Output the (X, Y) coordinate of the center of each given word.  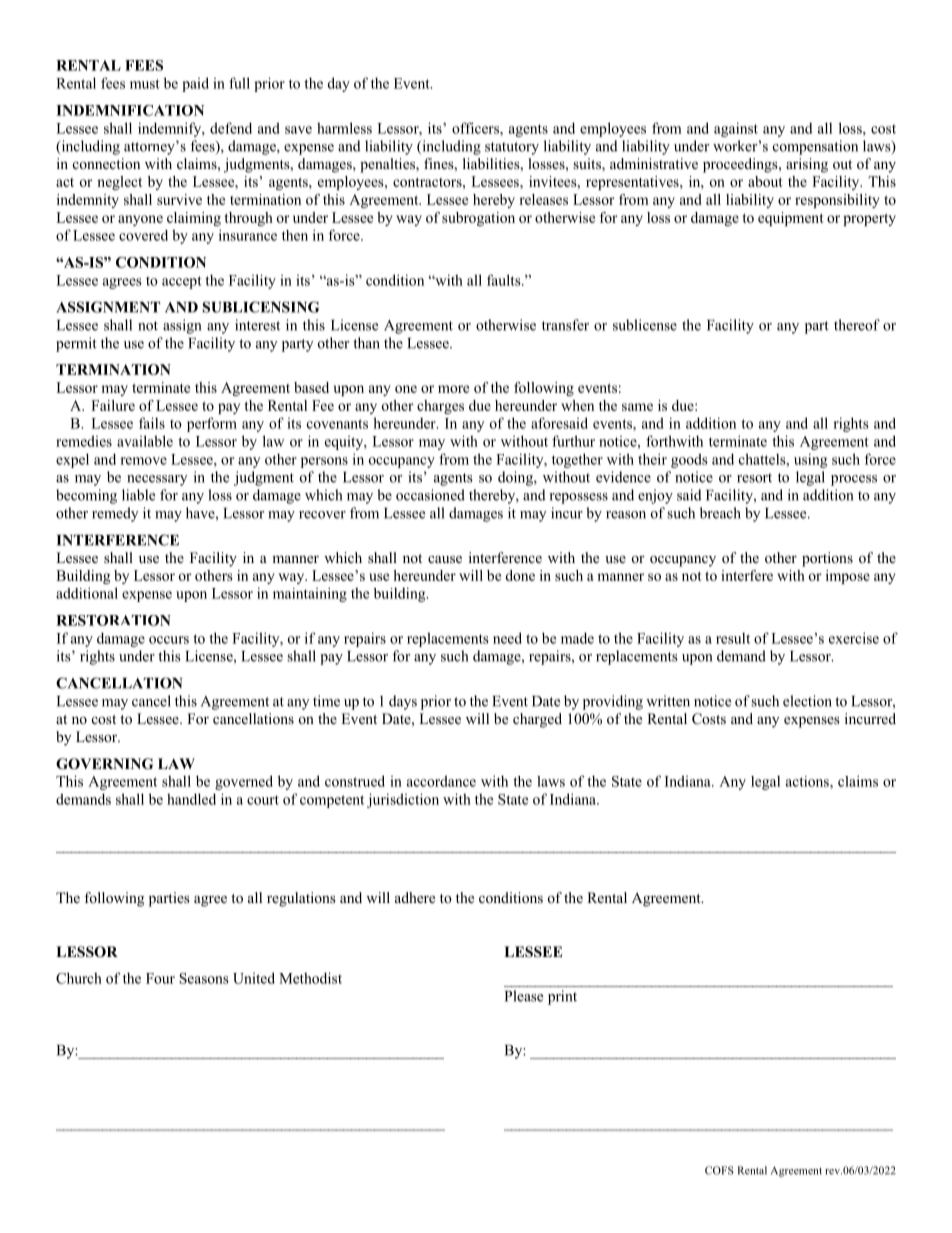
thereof (857, 325)
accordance (441, 781)
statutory (512, 148)
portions (827, 559)
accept (182, 282)
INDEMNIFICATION (130, 110)
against (736, 129)
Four (160, 978)
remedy (115, 514)
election (807, 701)
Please (524, 996)
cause (445, 559)
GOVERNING (104, 764)
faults (505, 280)
